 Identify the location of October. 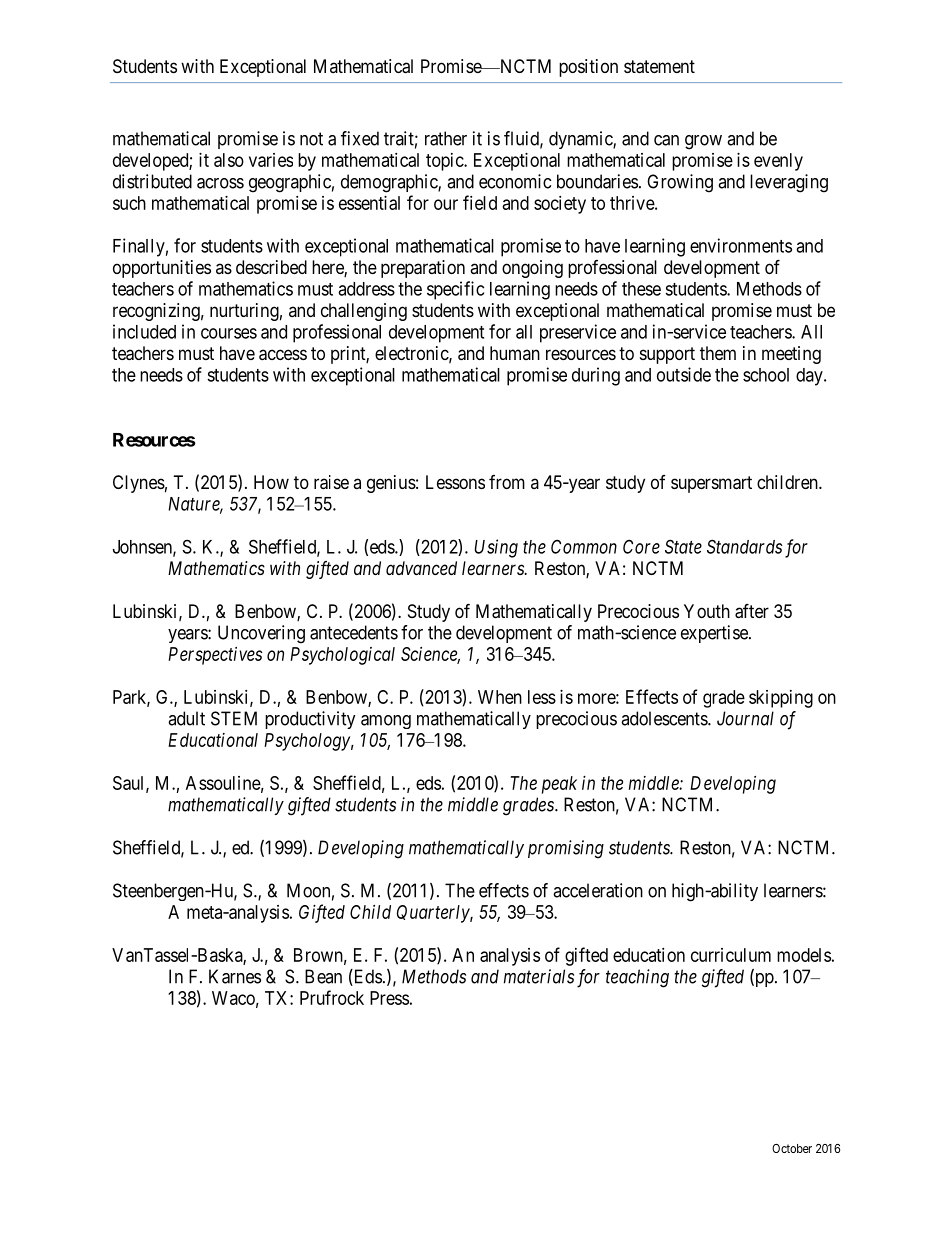
(792, 1148).
